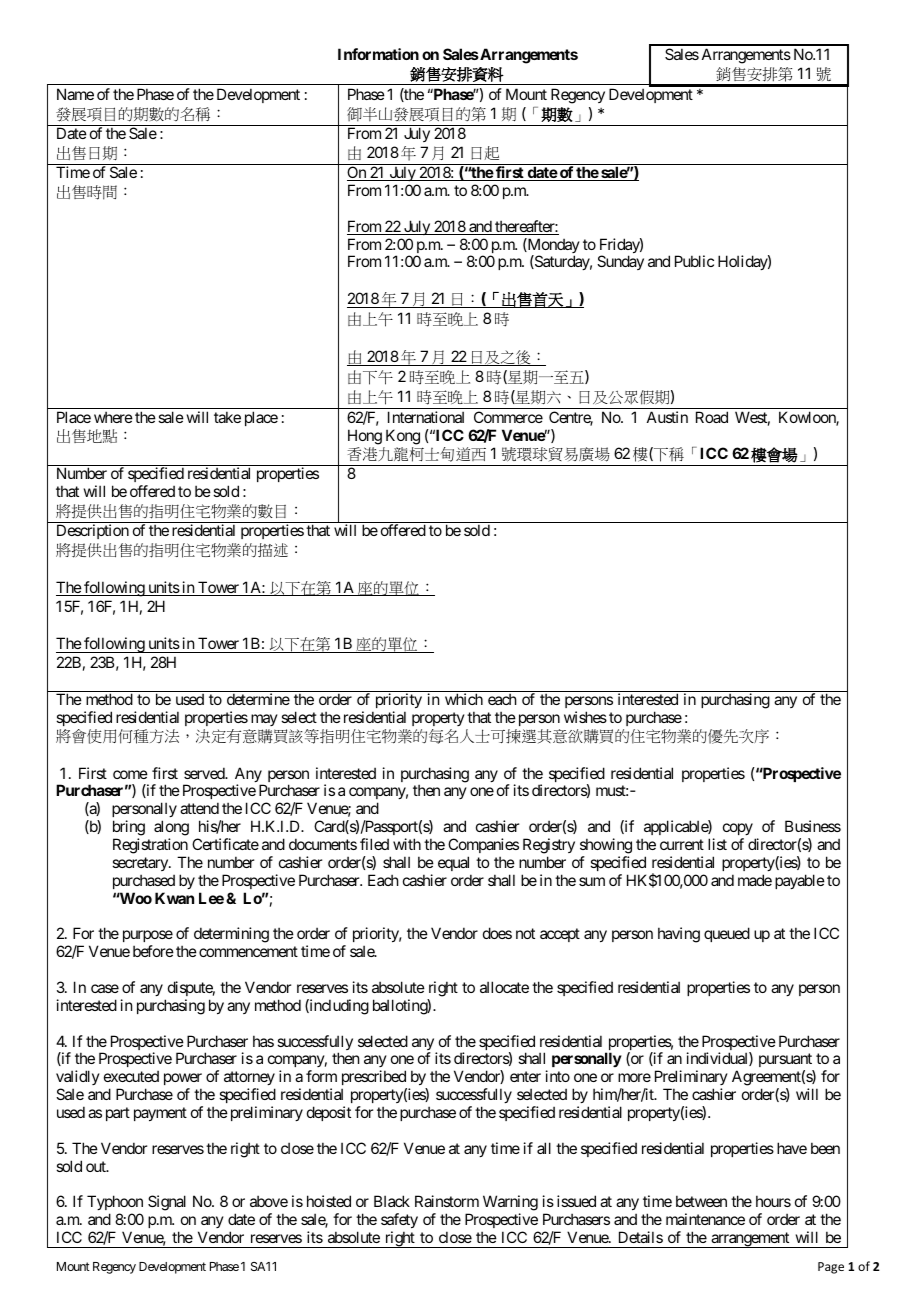 This screenshot has height=1308, width=924. What do you see at coordinates (464, 699) in the screenshot?
I see `which` at bounding box center [464, 699].
